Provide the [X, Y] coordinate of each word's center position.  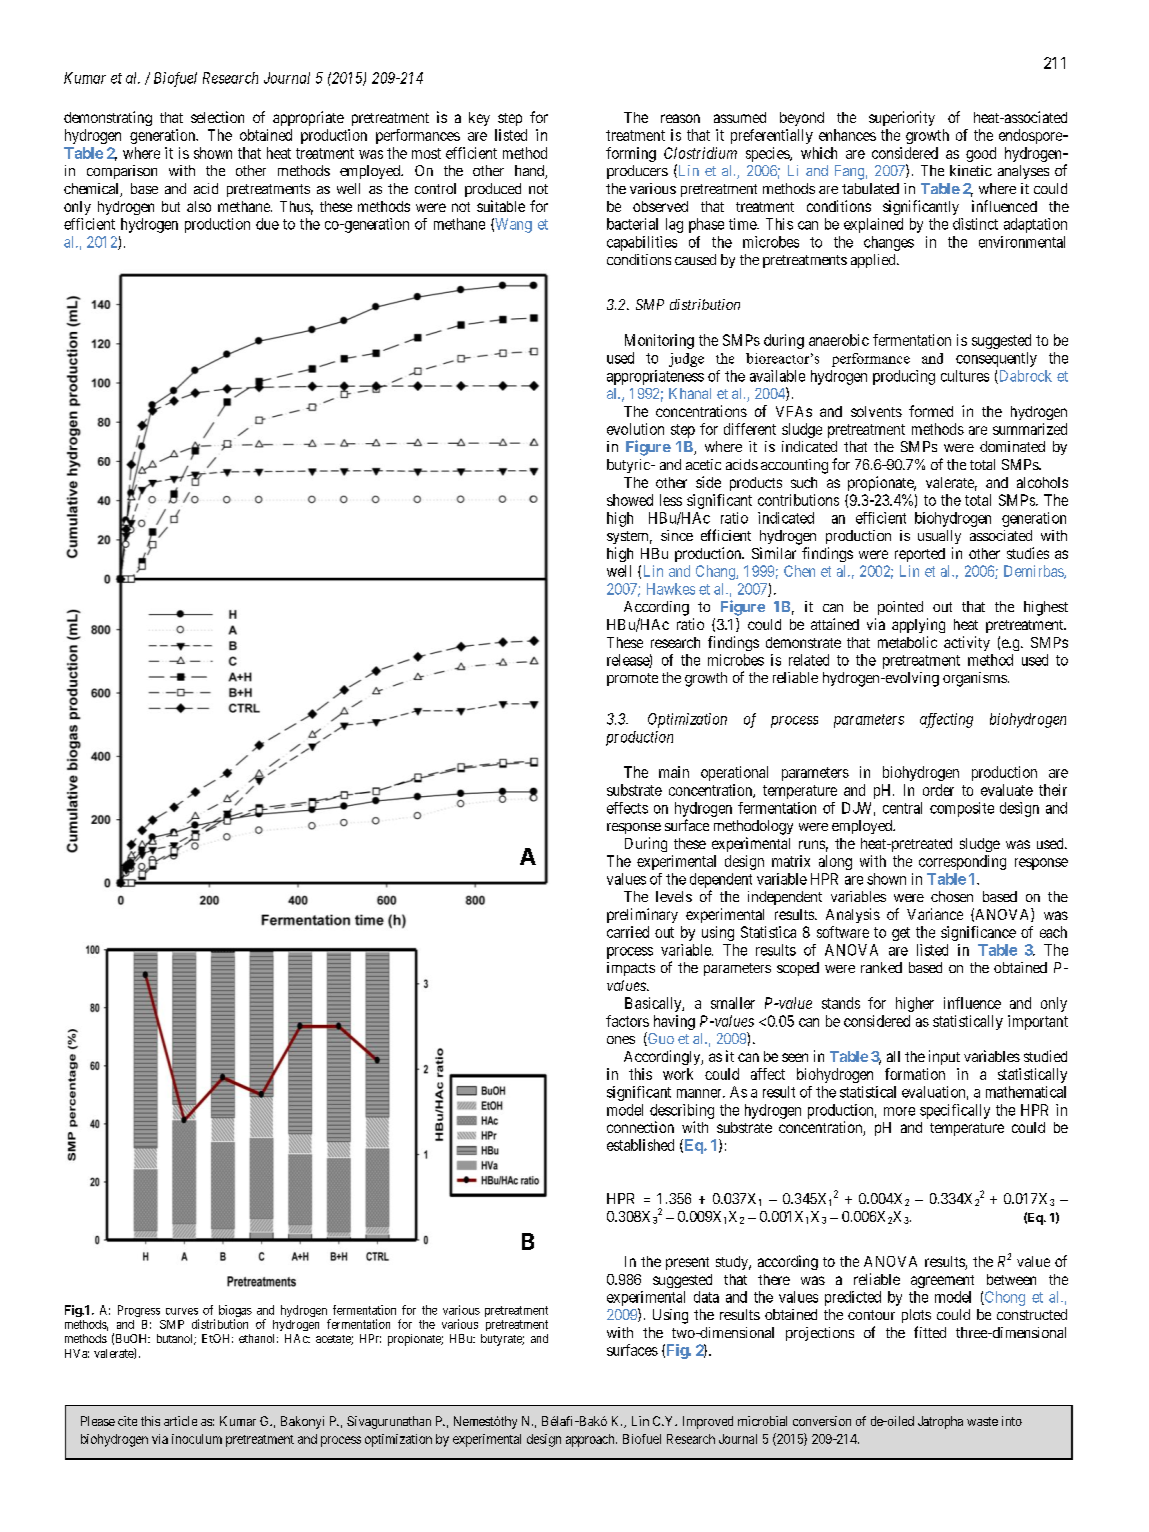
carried [628, 932]
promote [632, 679]
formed [931, 411]
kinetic [971, 170]
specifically [955, 1111]
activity [967, 643]
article [180, 1421]
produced [493, 190]
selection [217, 117]
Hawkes [671, 589]
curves [182, 1311]
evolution [635, 429]
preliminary [642, 915]
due [267, 224]
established [640, 1145]
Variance [935, 914]
